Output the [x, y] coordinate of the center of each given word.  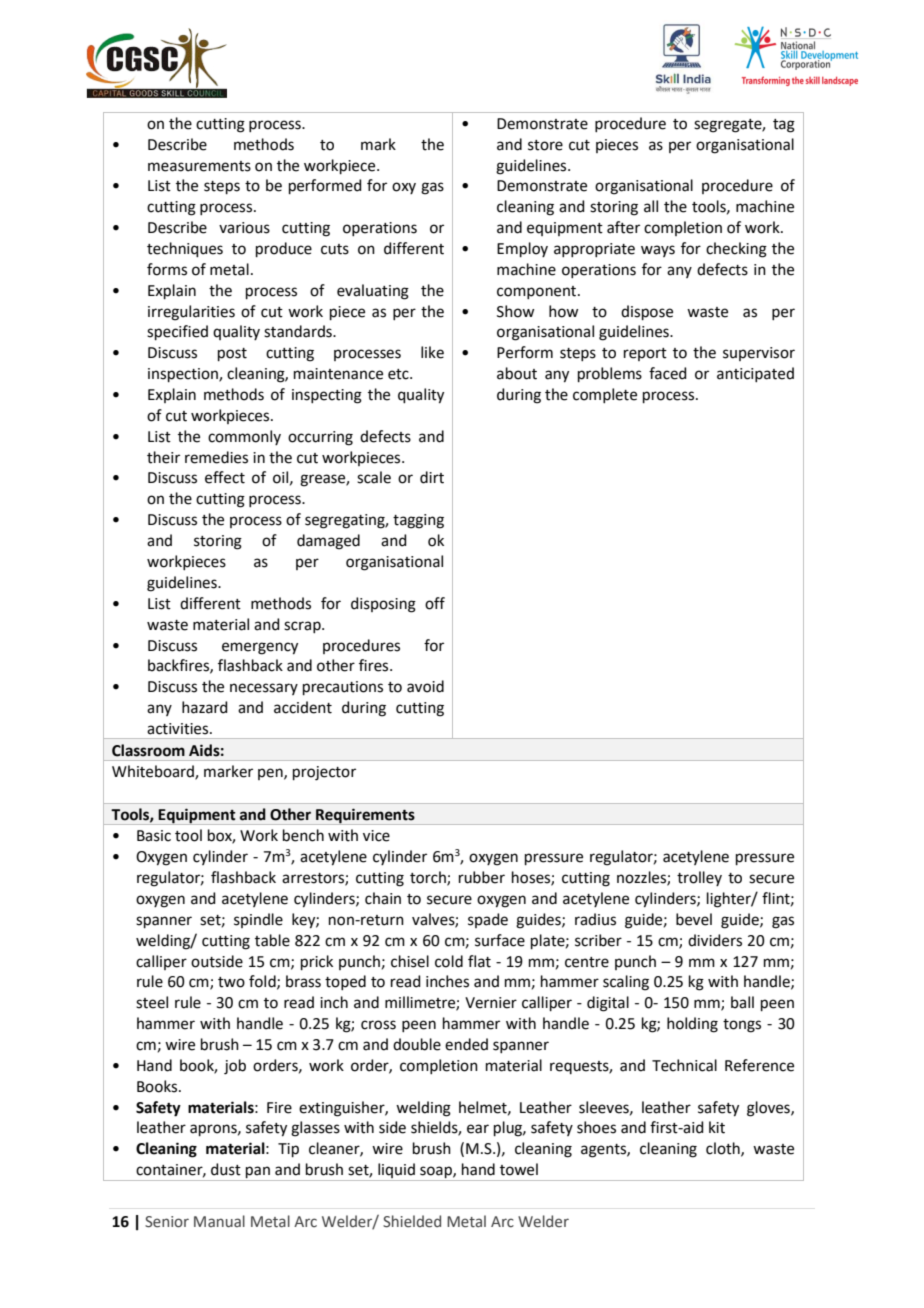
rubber [482, 877]
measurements [199, 166]
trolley [699, 878]
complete [605, 395]
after [623, 227]
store [545, 145]
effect [225, 477]
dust [226, 1169]
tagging [418, 521]
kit [717, 1127]
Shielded [412, 1221]
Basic [154, 836]
